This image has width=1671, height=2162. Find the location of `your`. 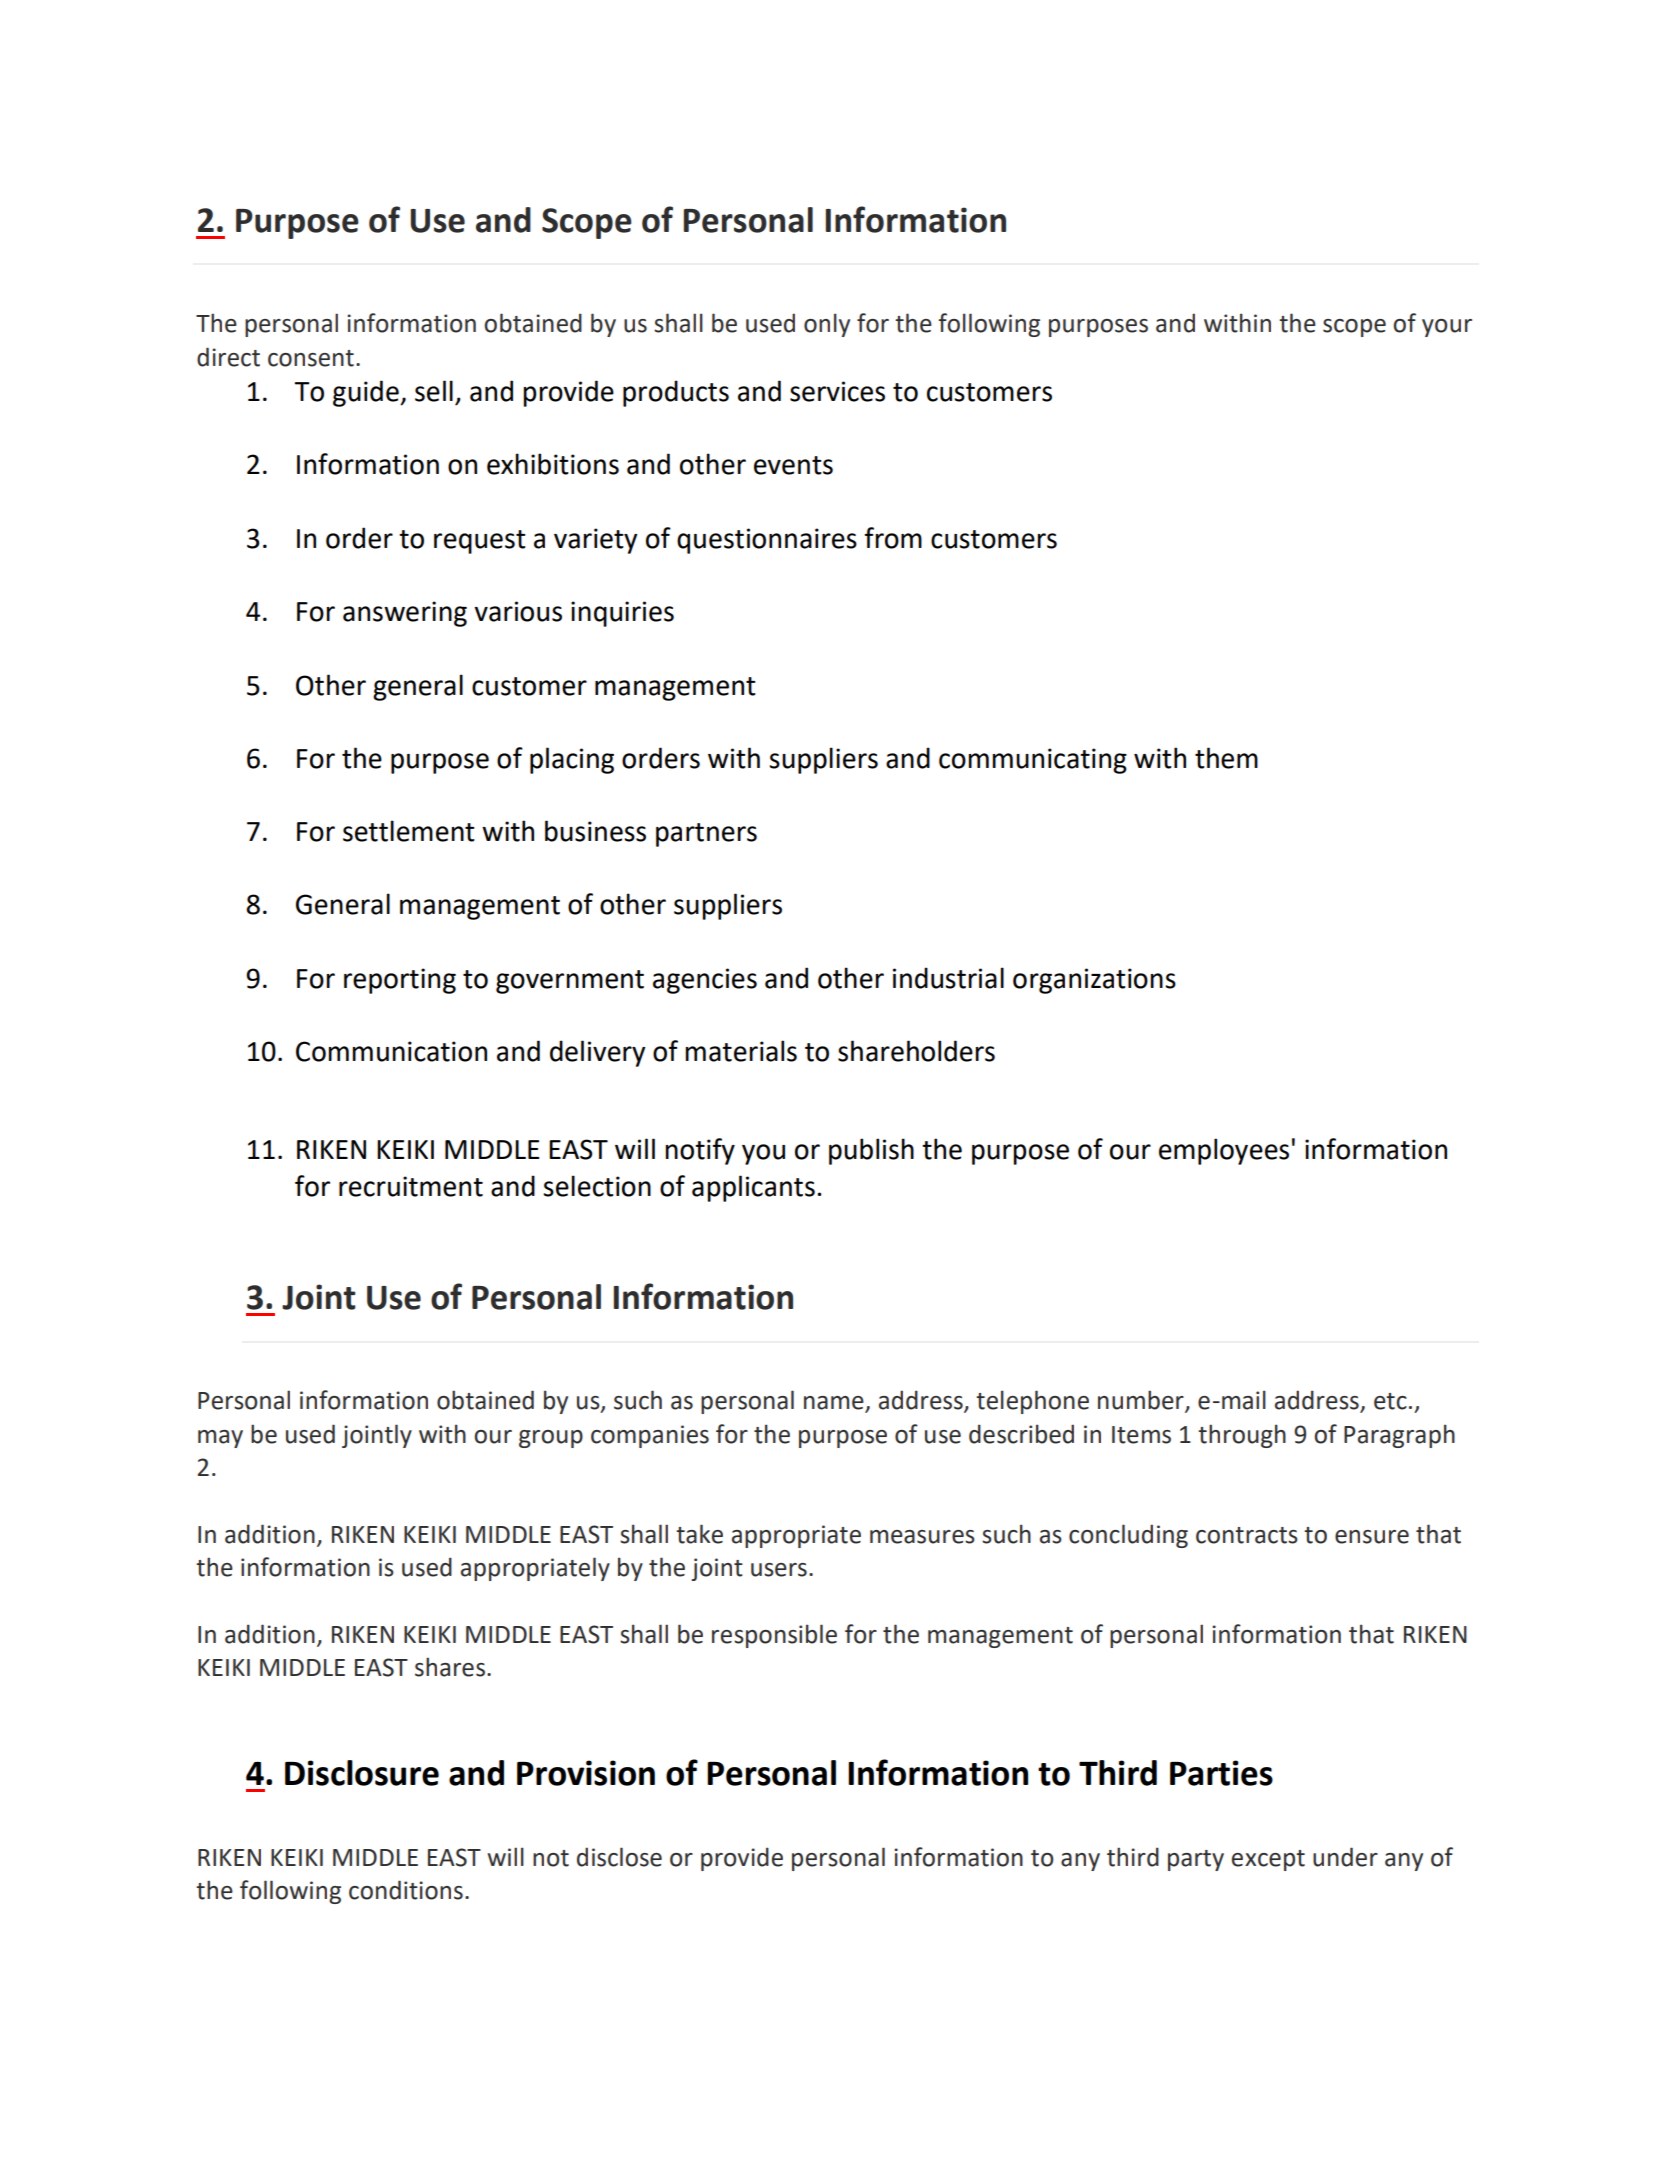

your is located at coordinates (1447, 328).
